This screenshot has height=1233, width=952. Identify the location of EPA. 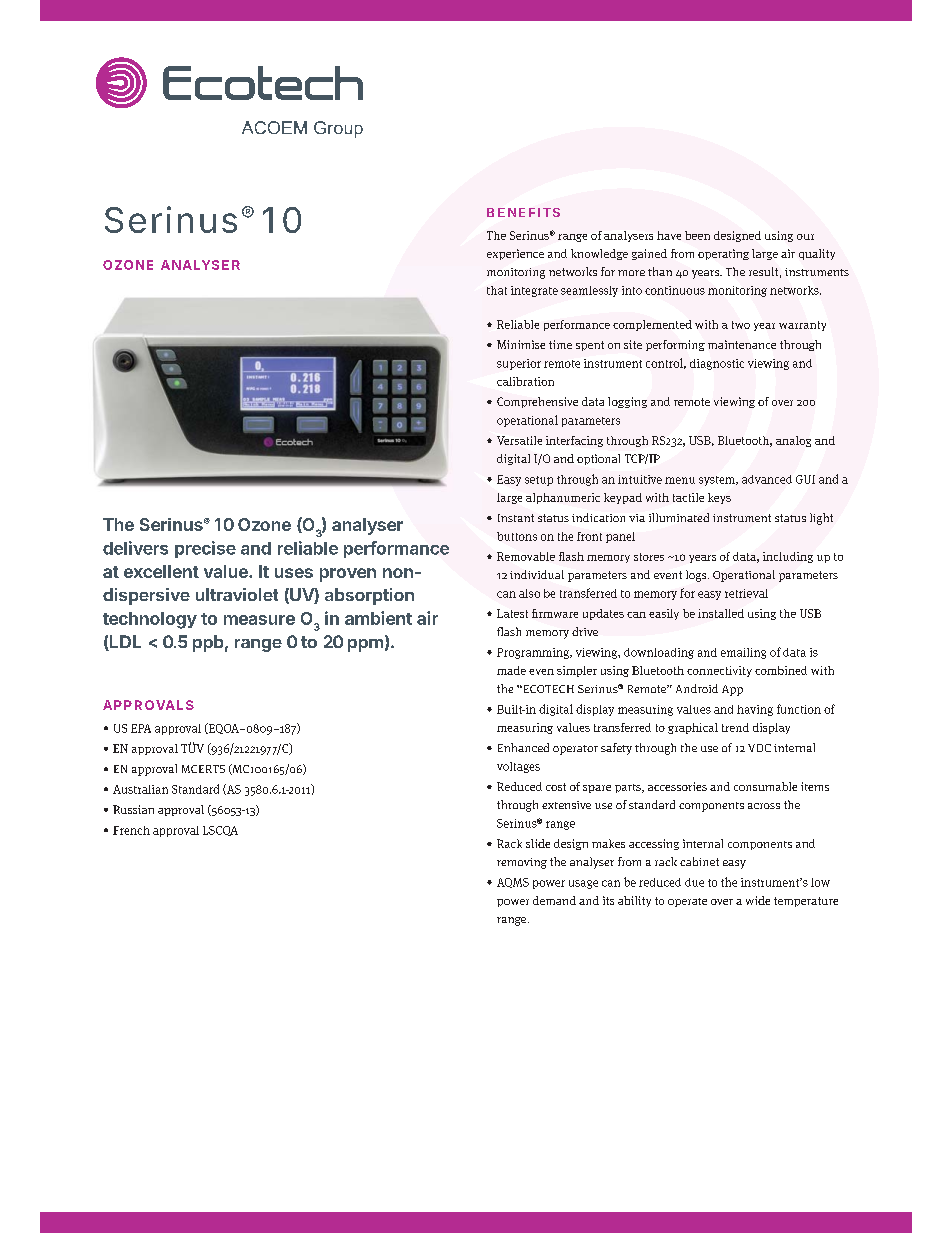
(141, 728).
